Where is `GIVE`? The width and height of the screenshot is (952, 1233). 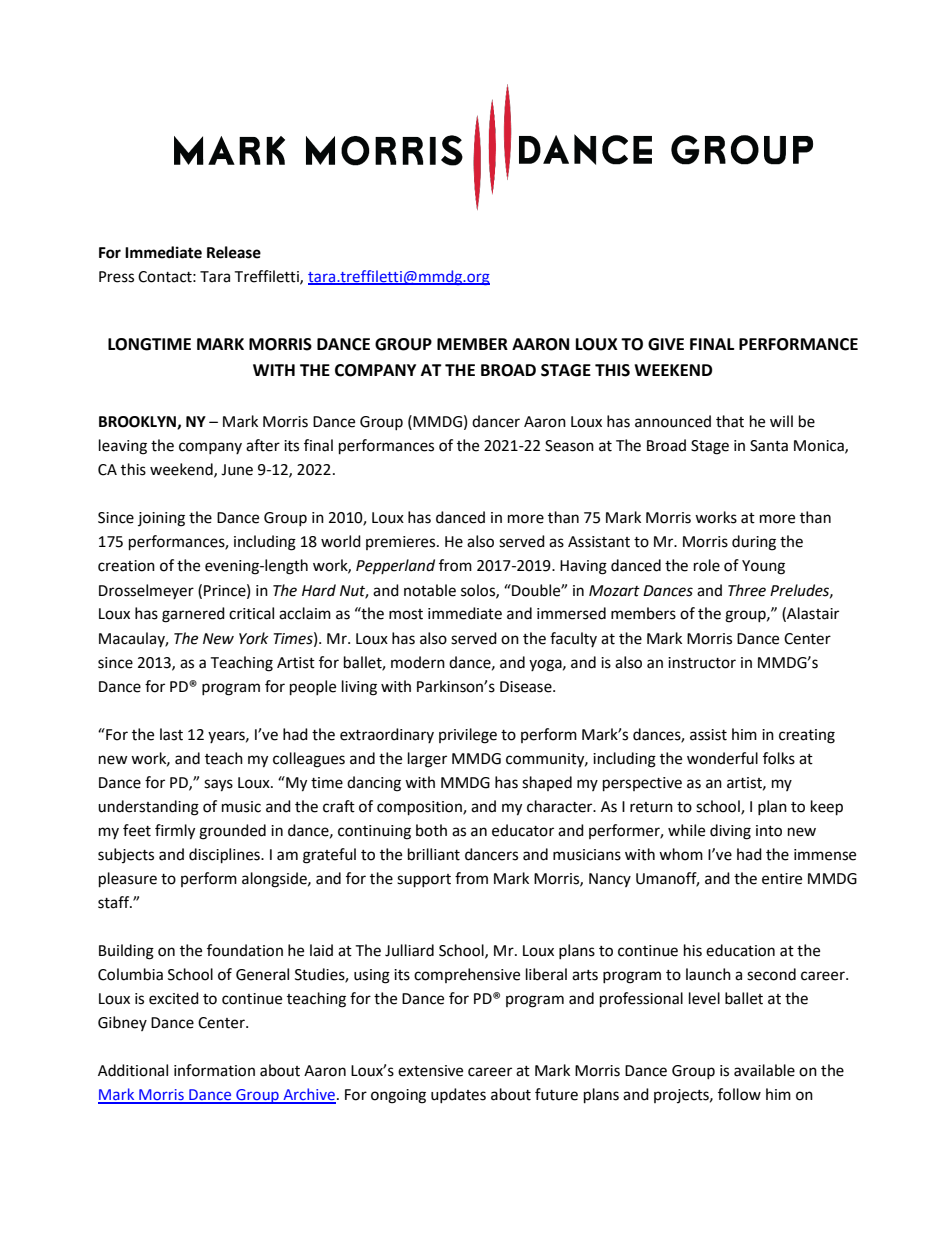
GIVE is located at coordinates (666, 344).
